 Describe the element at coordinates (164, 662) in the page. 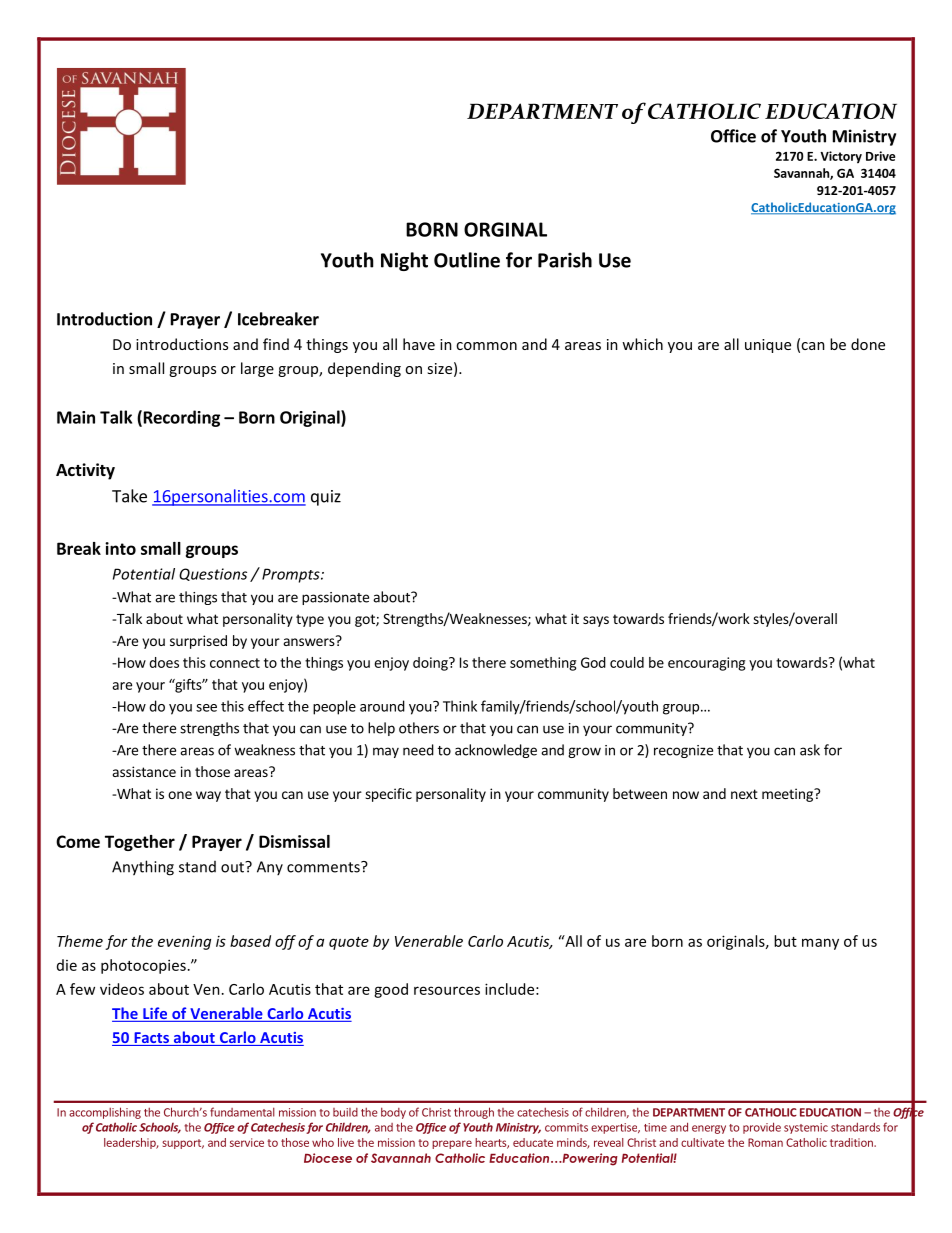

I see `does` at that location.
